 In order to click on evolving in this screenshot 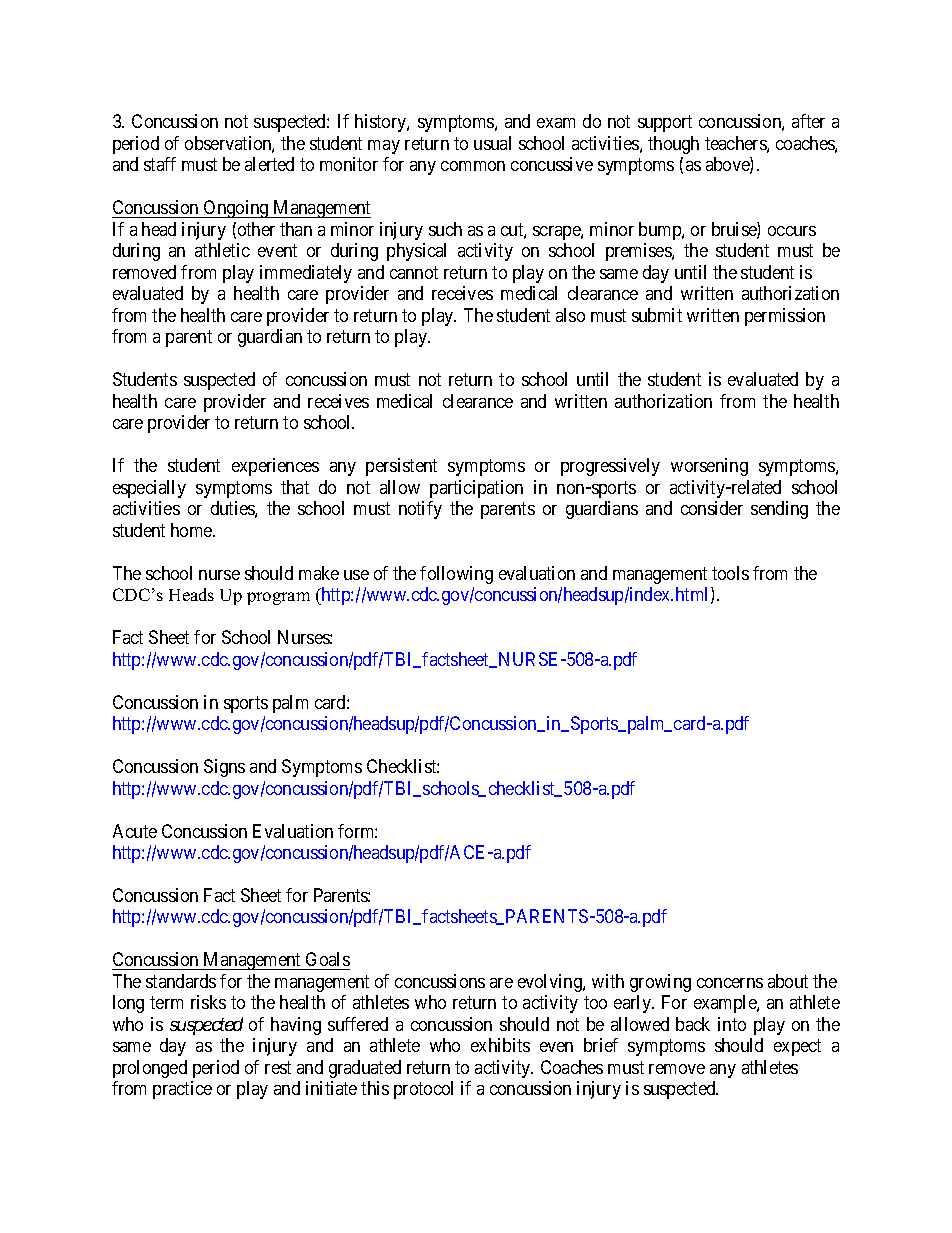, I will do `click(551, 983)`.
